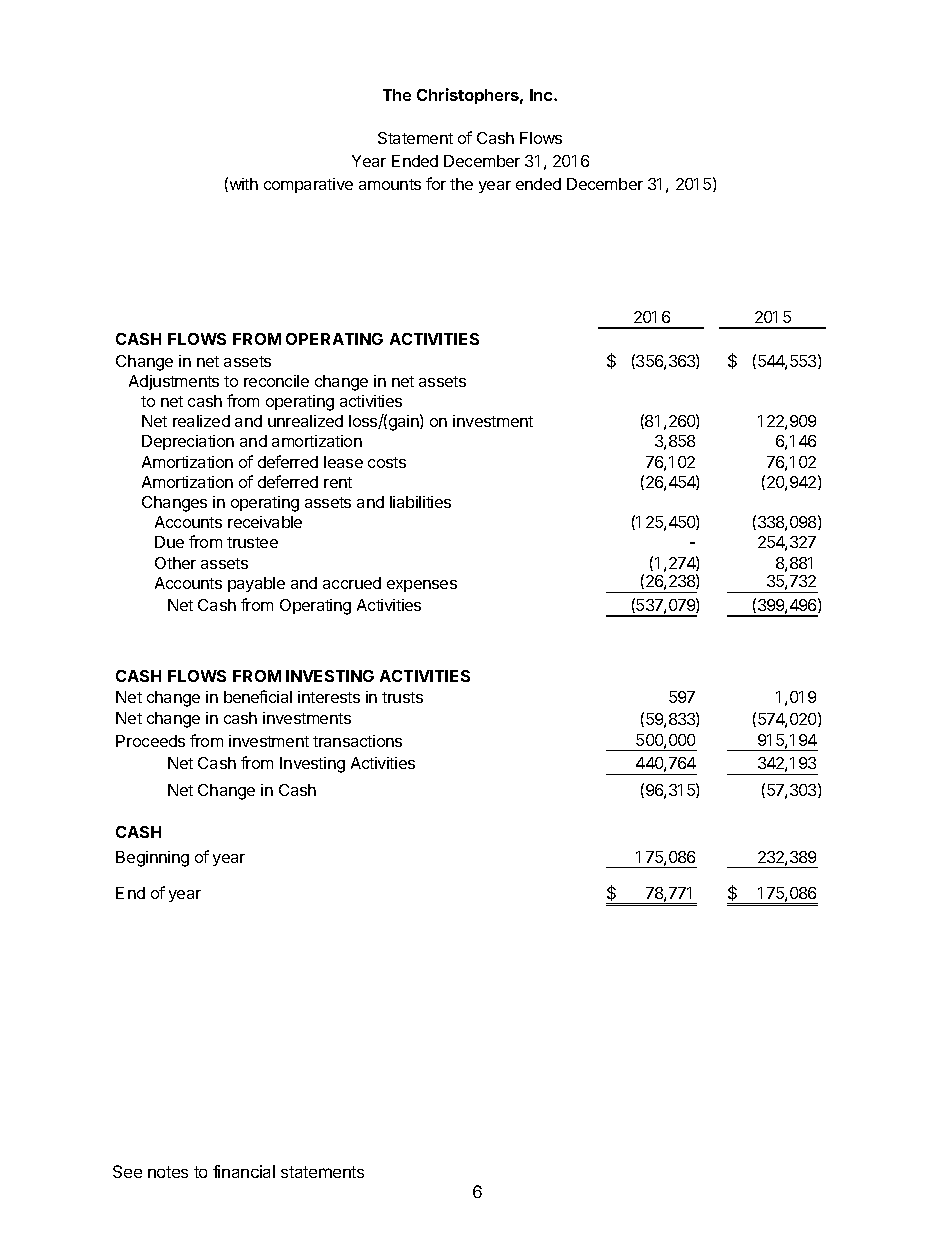 This screenshot has height=1233, width=952. I want to click on amounts, so click(390, 184).
